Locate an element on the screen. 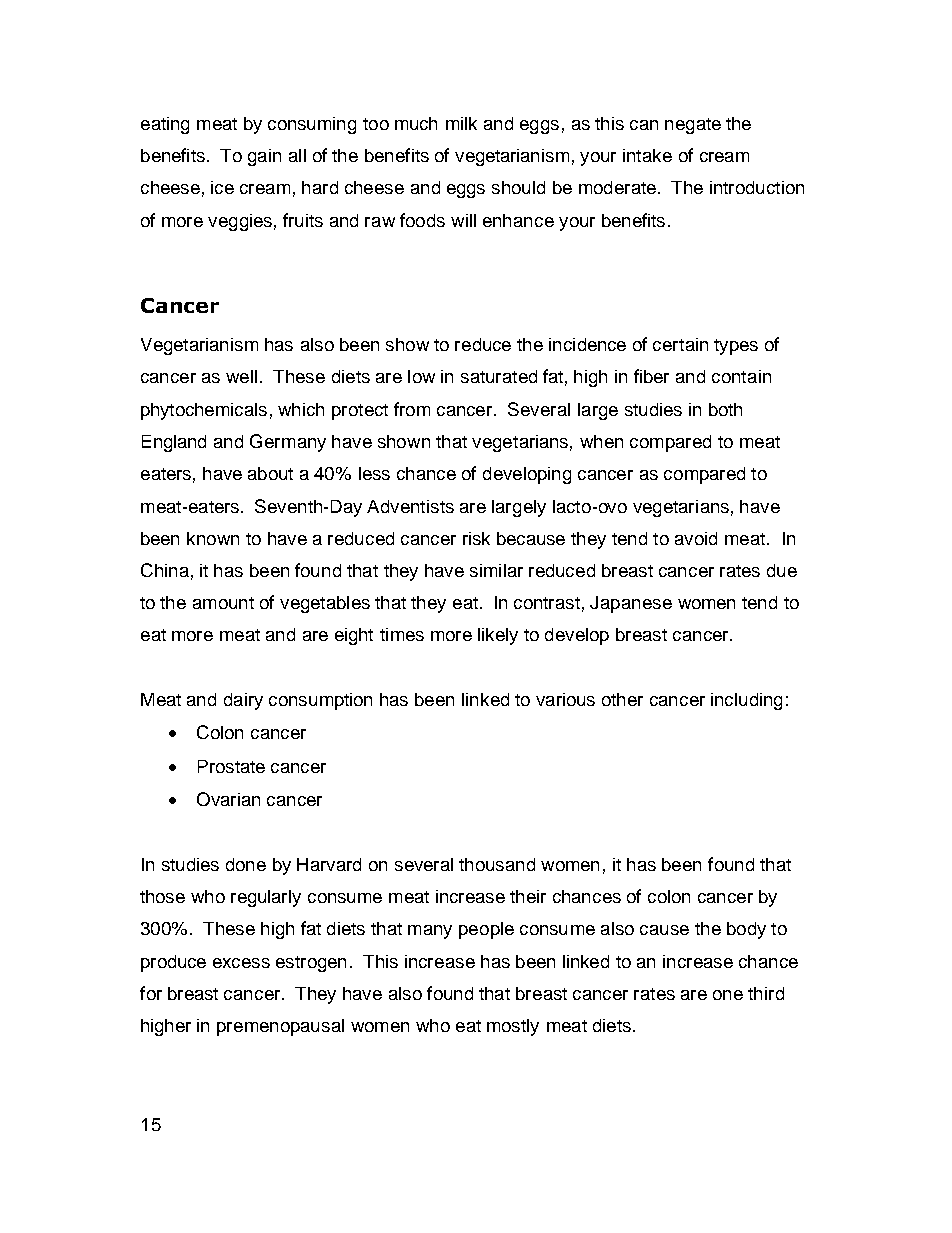 The width and height of the screenshot is (952, 1233). milk is located at coordinates (461, 123).
